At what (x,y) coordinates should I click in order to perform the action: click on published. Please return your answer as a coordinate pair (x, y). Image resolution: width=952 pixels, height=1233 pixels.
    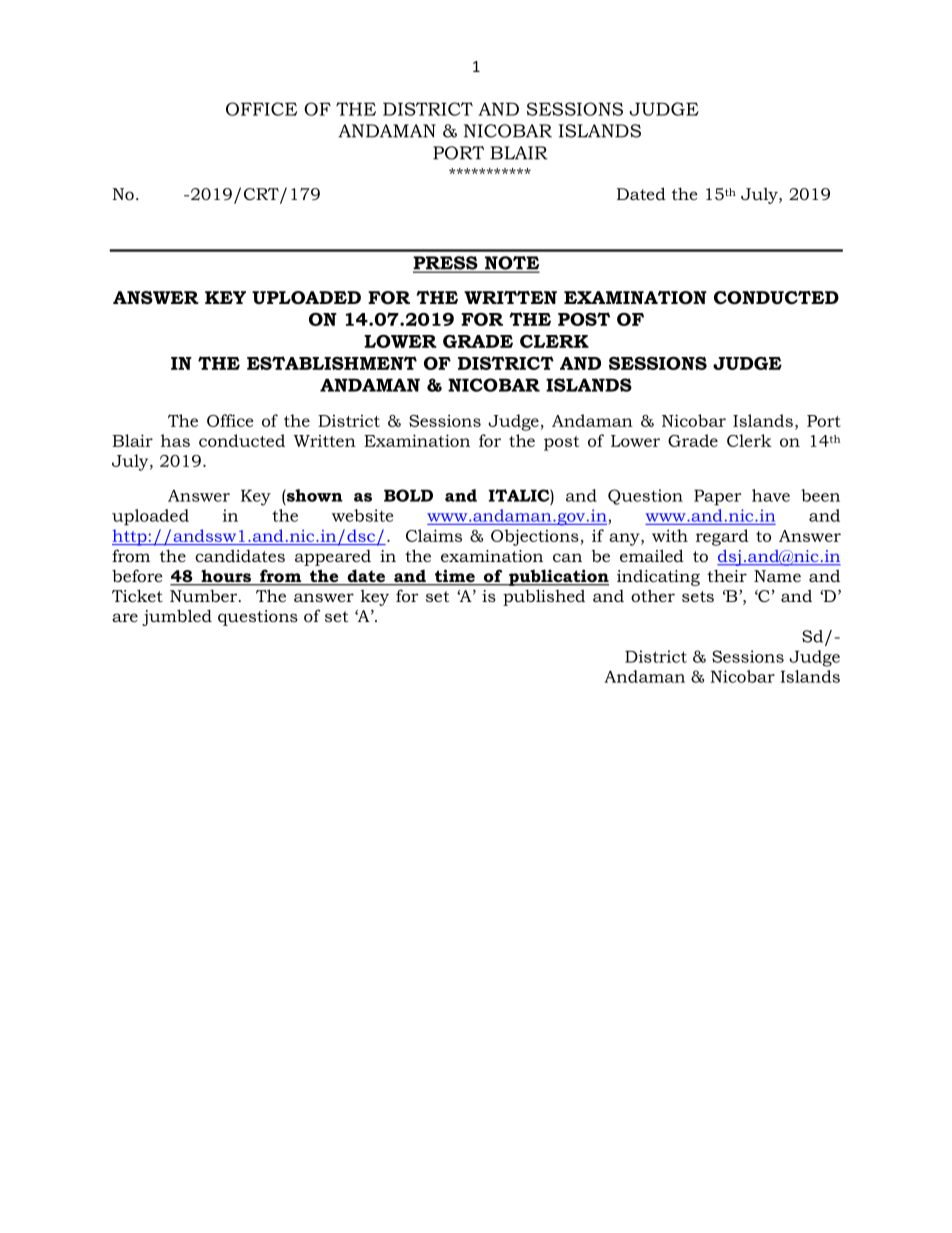
    Looking at the image, I should click on (544, 597).
